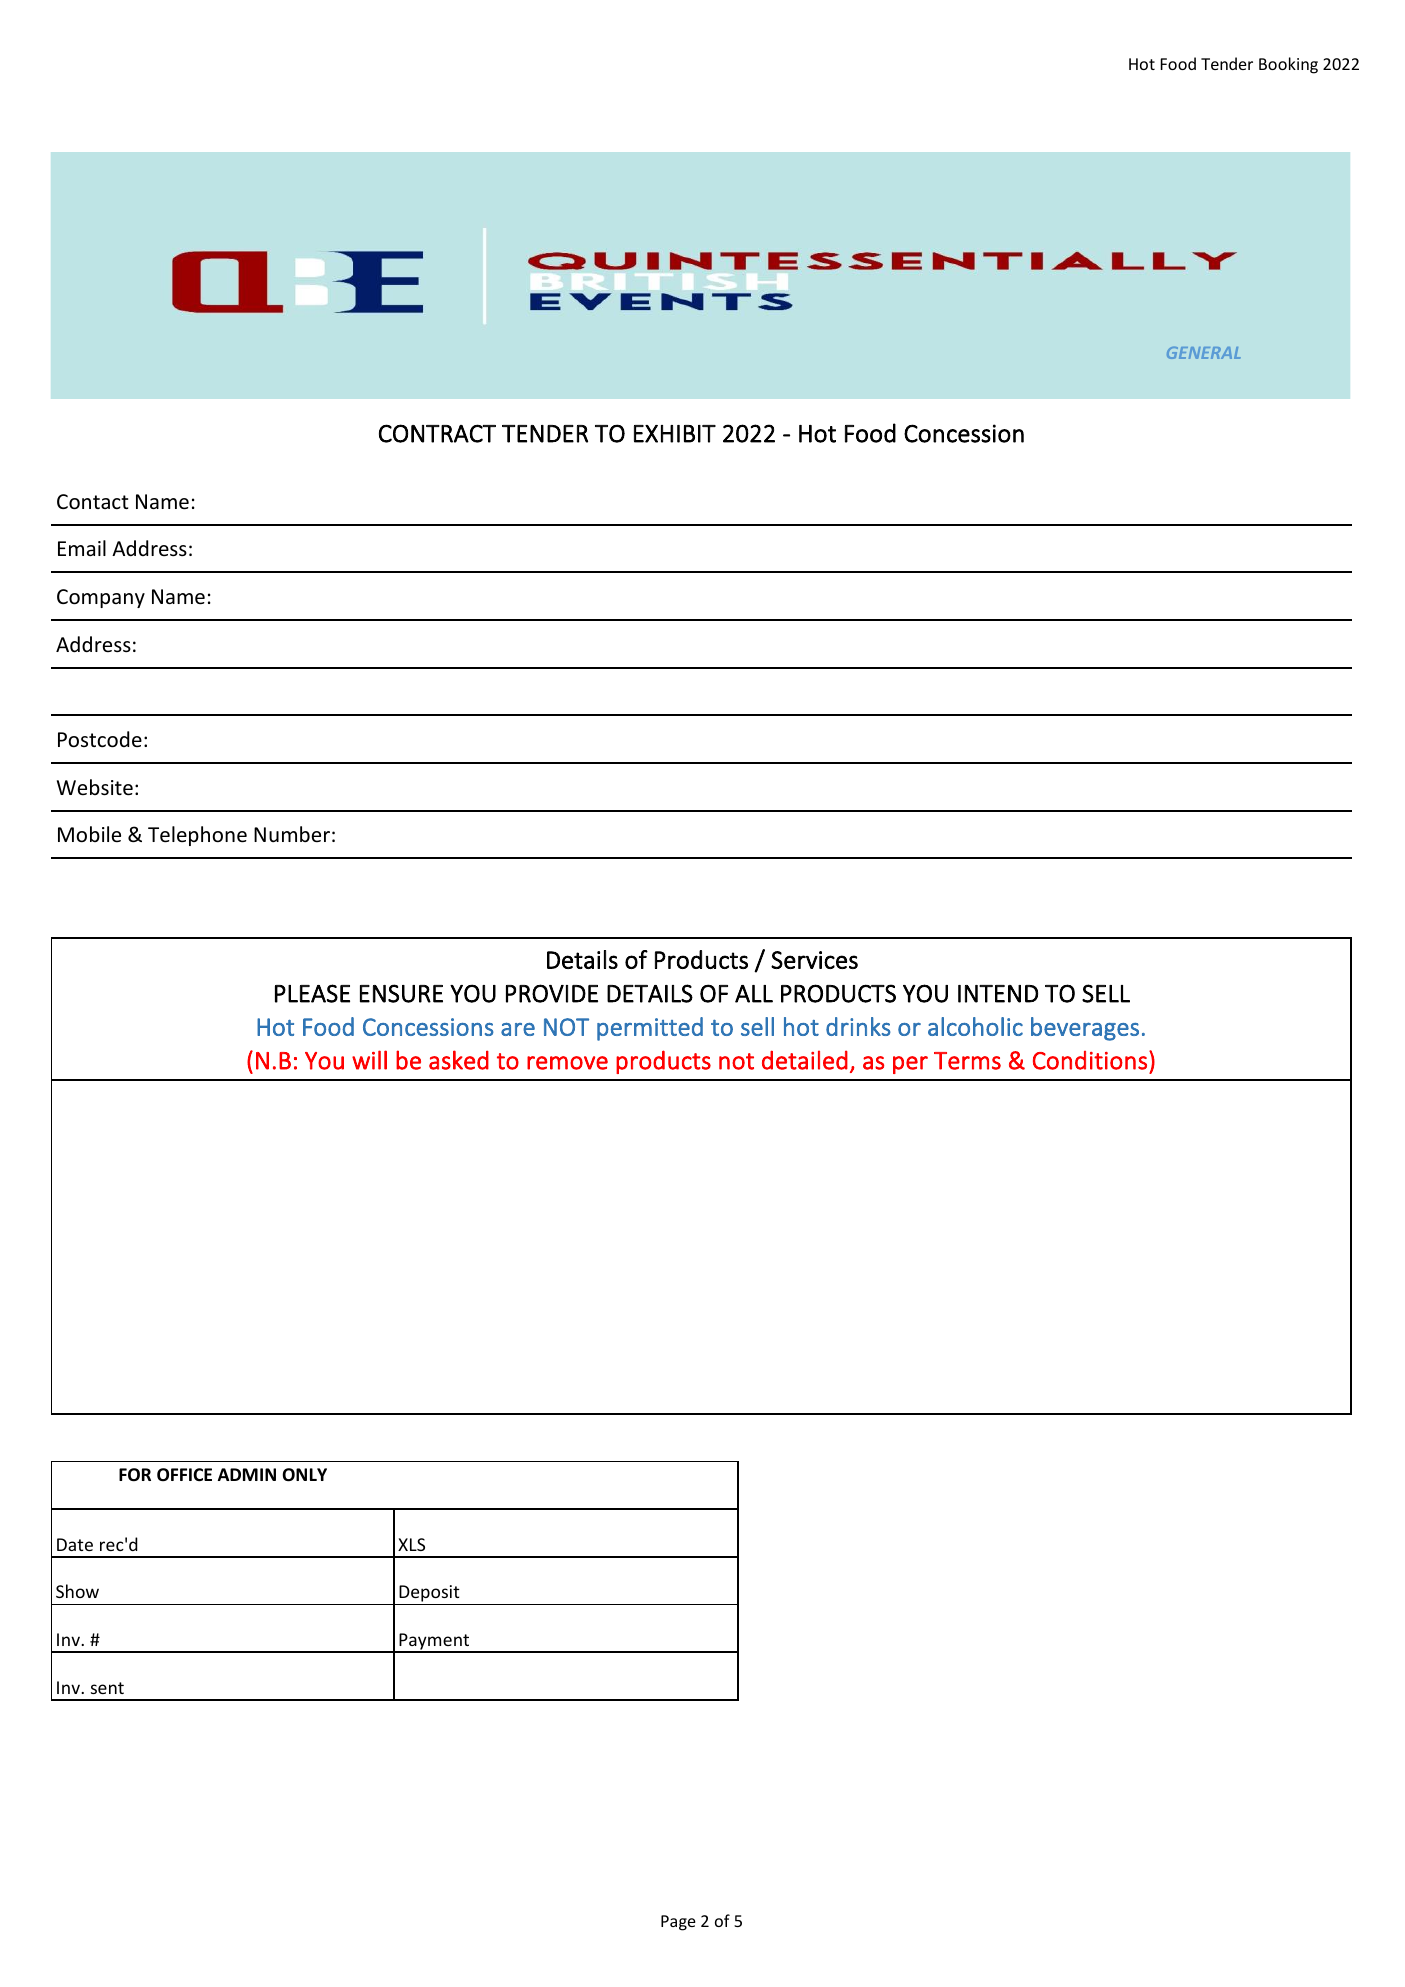 Image resolution: width=1405 pixels, height=1987 pixels. What do you see at coordinates (429, 1595) in the screenshot?
I see `Deposit` at bounding box center [429, 1595].
